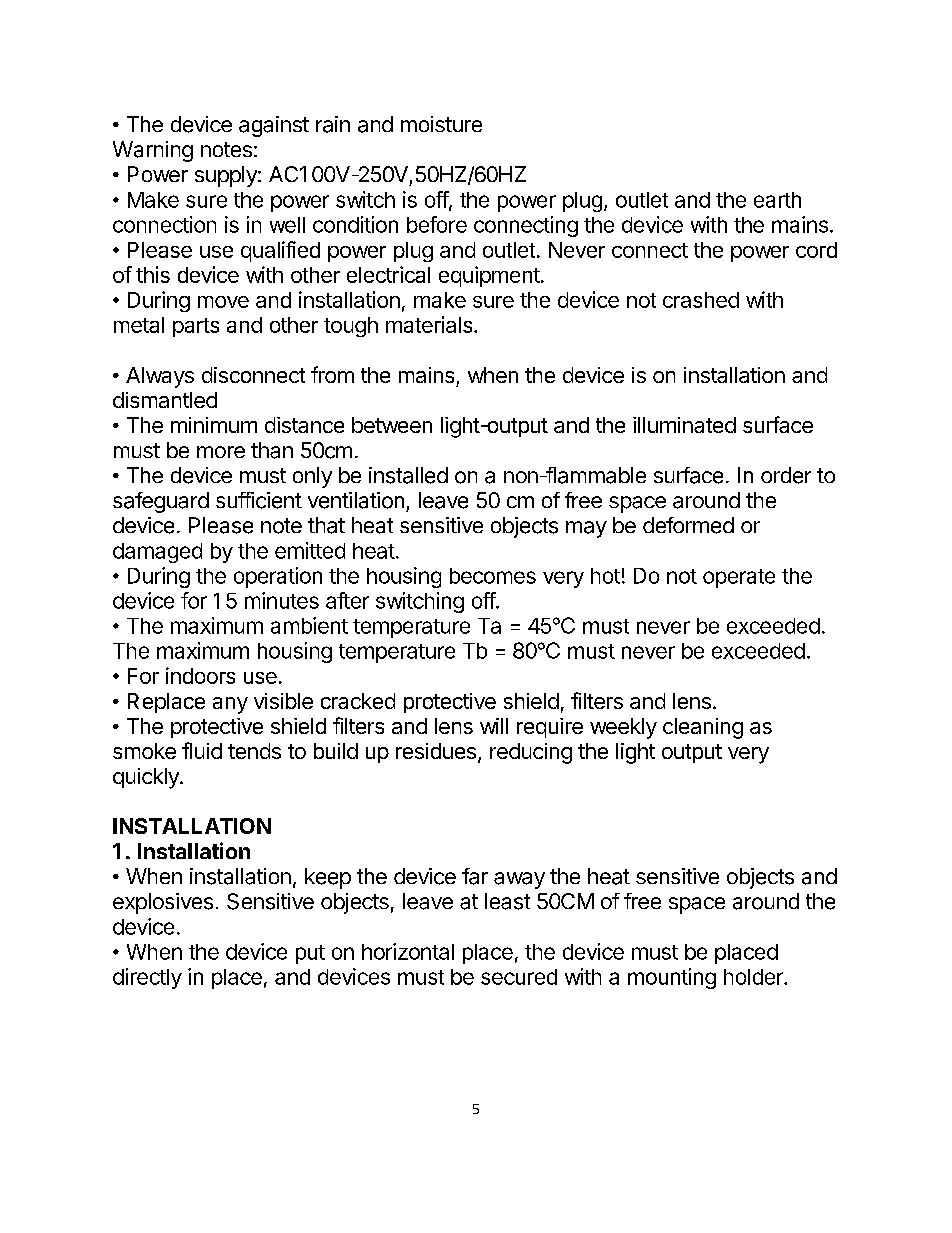 This screenshot has width=952, height=1233. Describe the element at coordinates (196, 327) in the screenshot. I see `parts` at that location.
